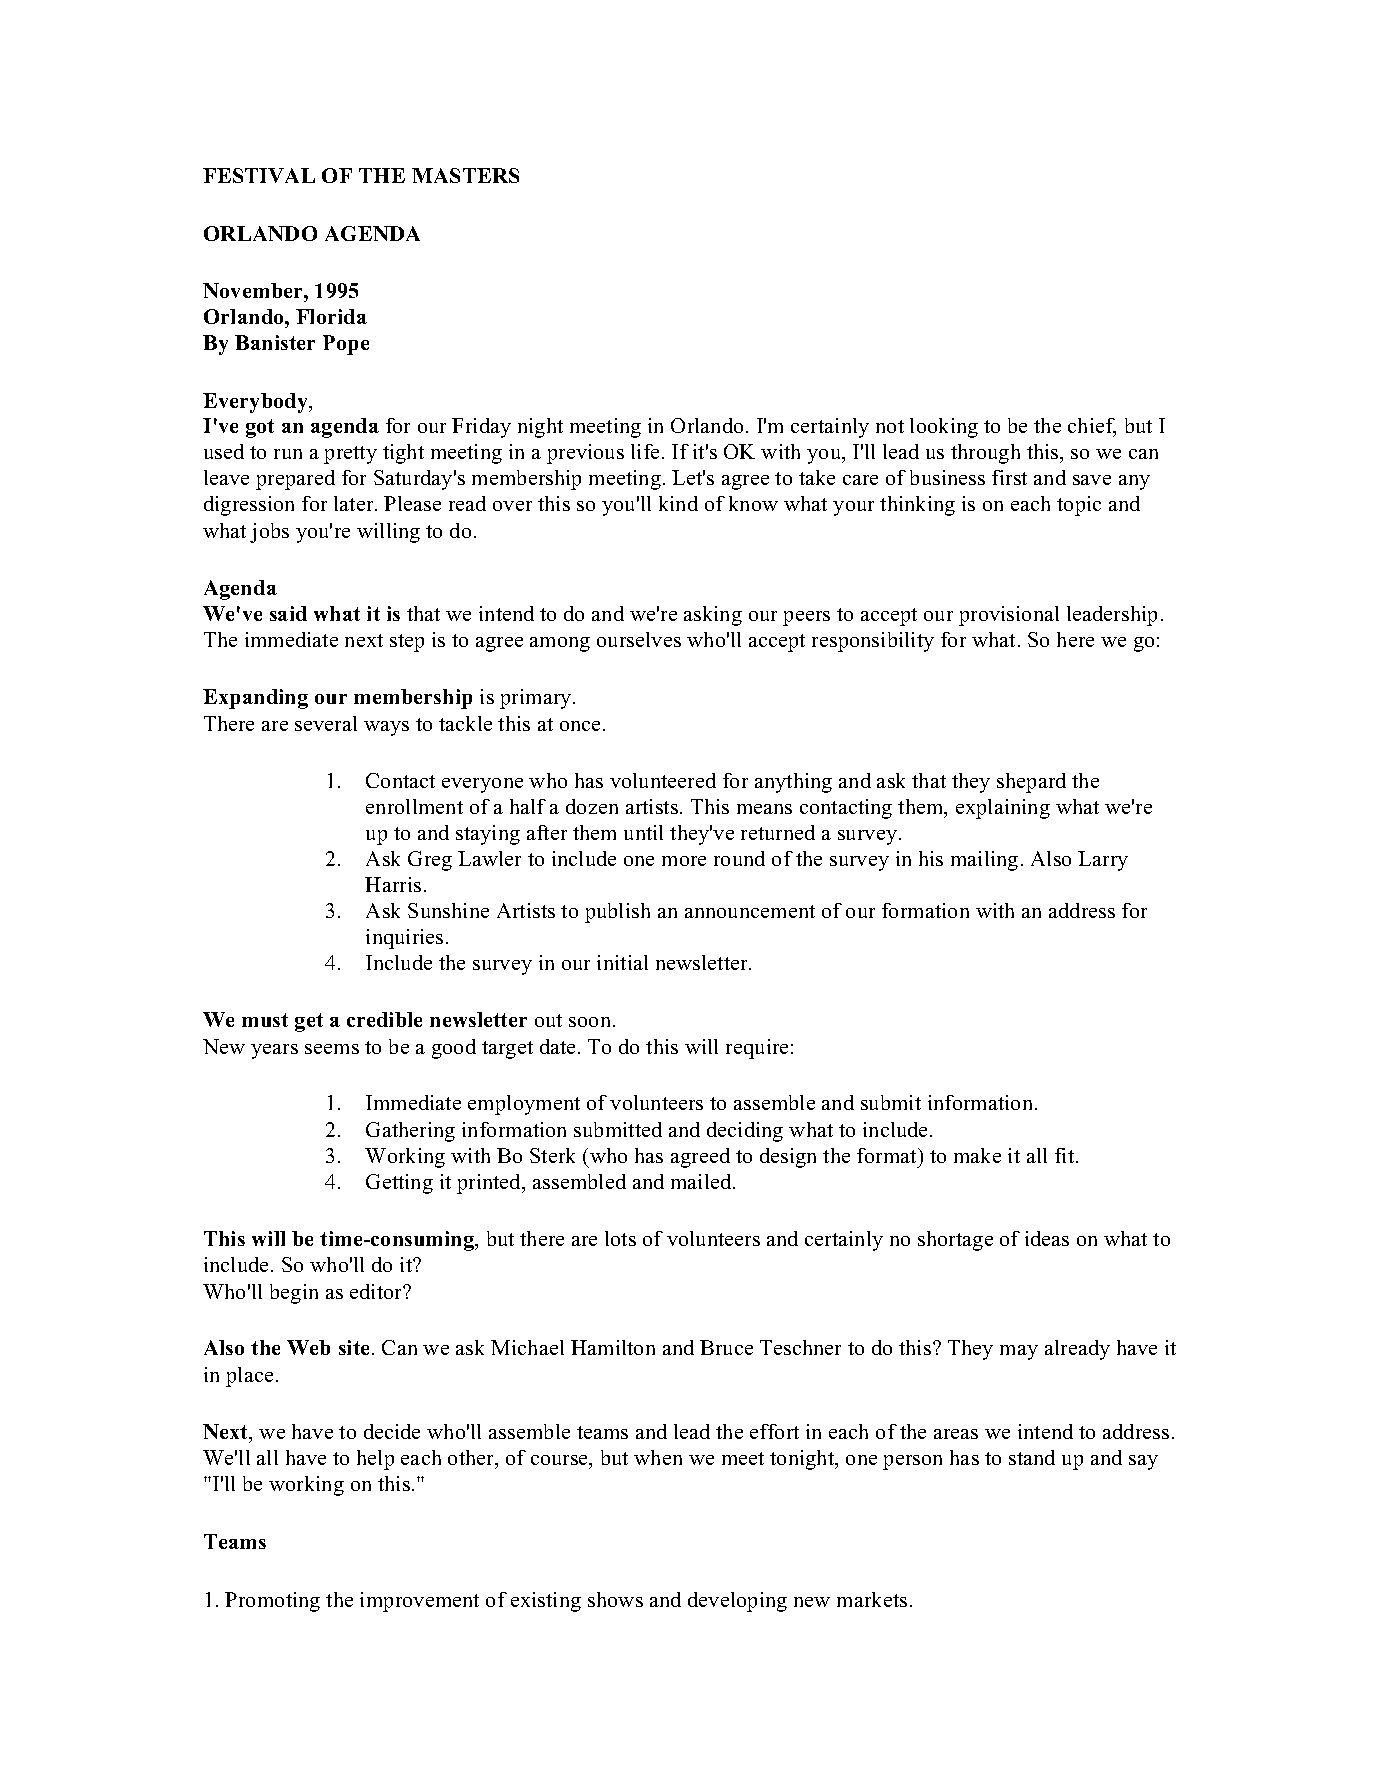  What do you see at coordinates (272, 1602) in the page?
I see `Promoting` at bounding box center [272, 1602].
